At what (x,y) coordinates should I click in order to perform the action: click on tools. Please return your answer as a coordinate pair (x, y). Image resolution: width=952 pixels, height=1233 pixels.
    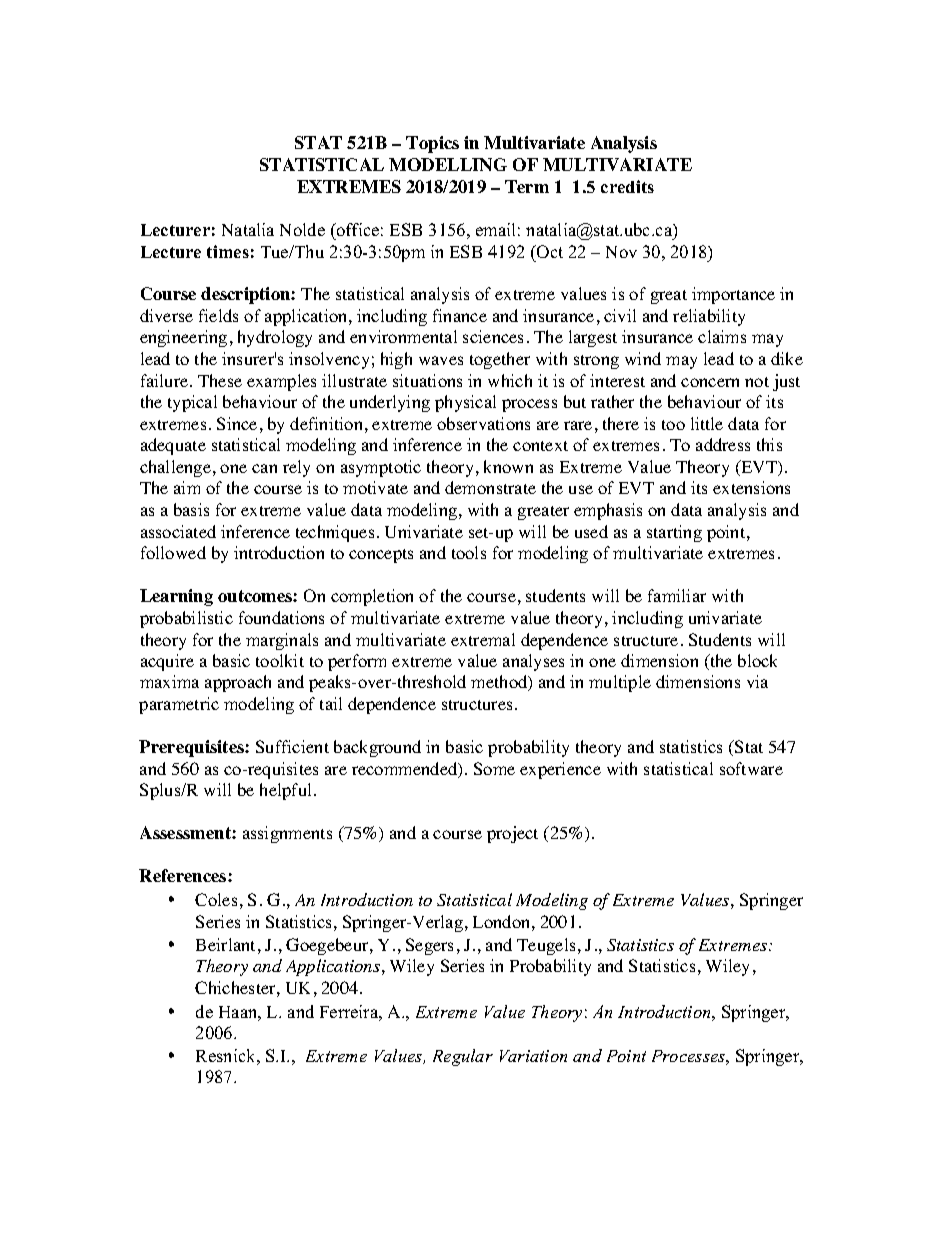
    Looking at the image, I should click on (469, 552).
